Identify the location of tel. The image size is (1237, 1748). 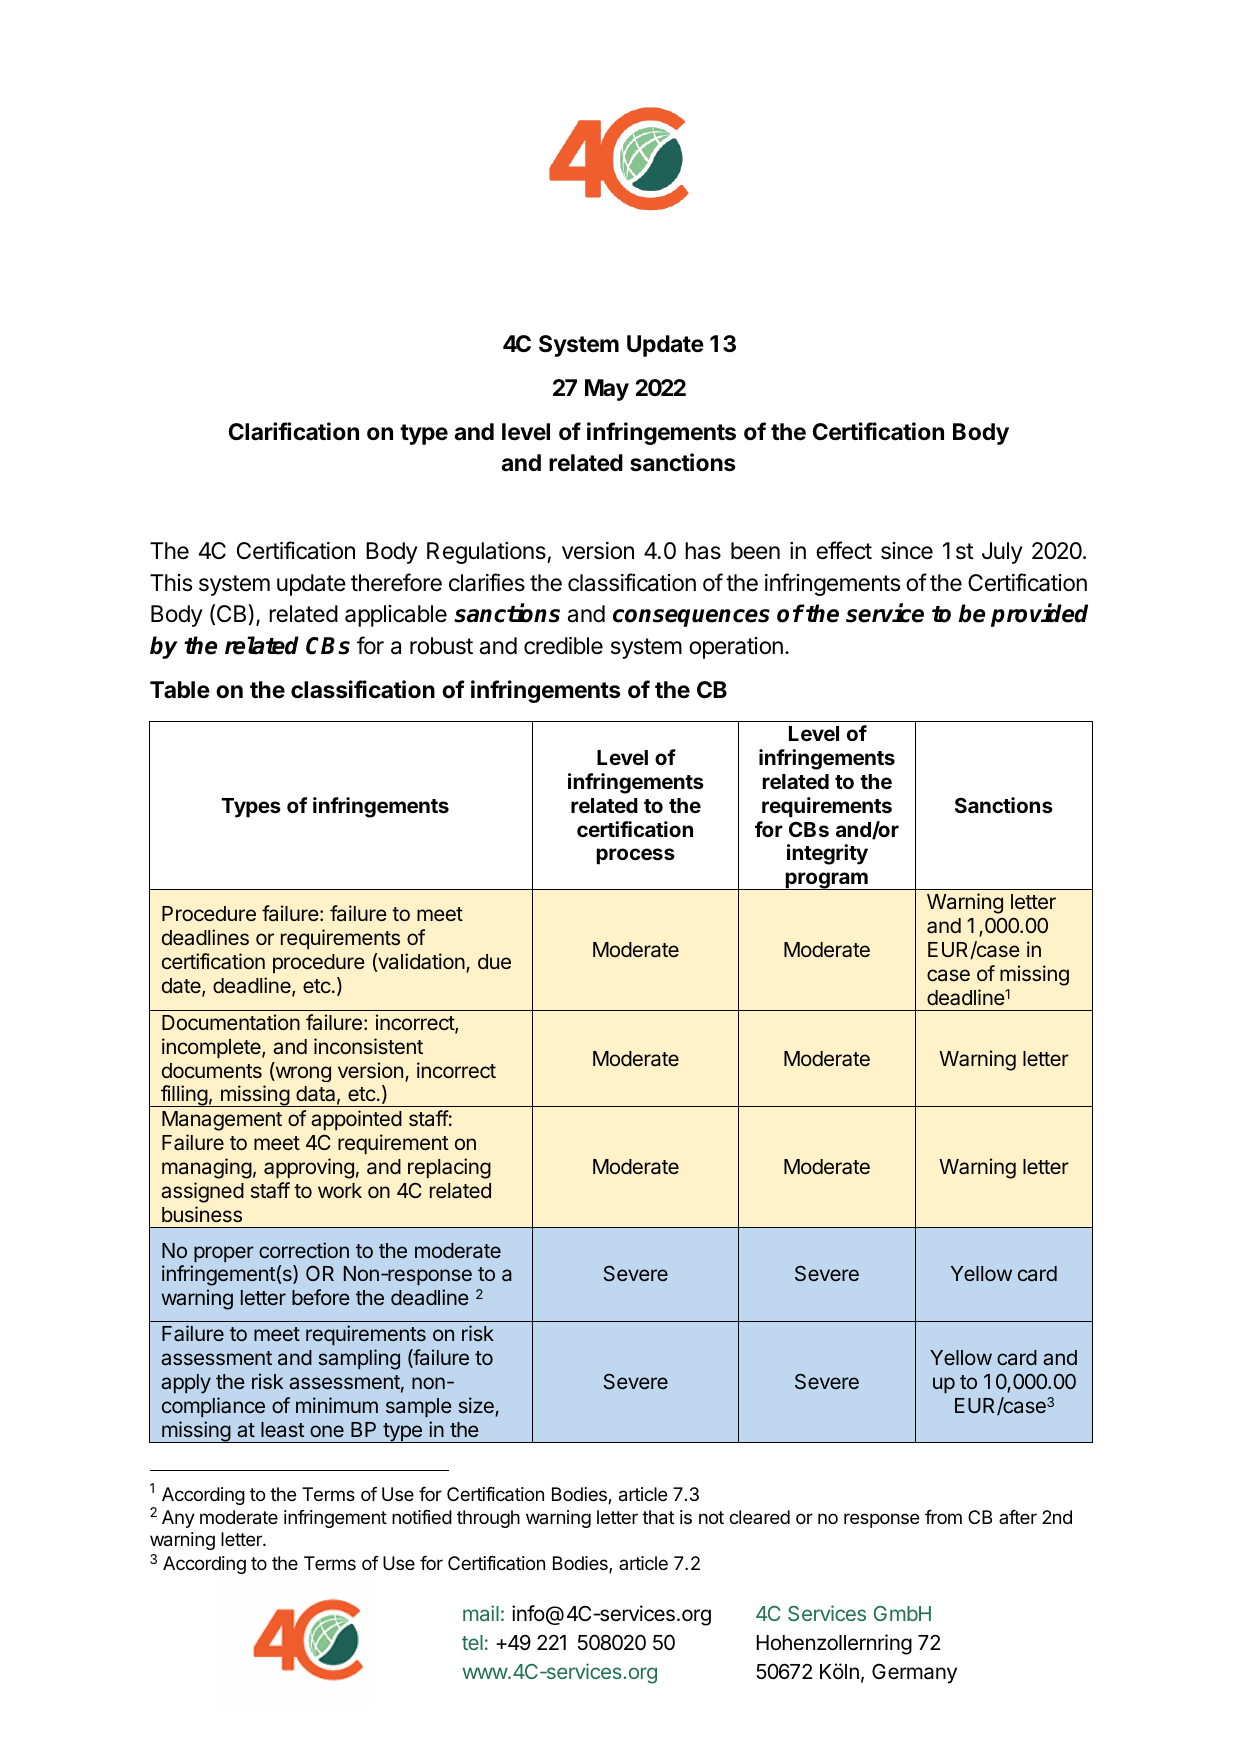
(472, 1642).
